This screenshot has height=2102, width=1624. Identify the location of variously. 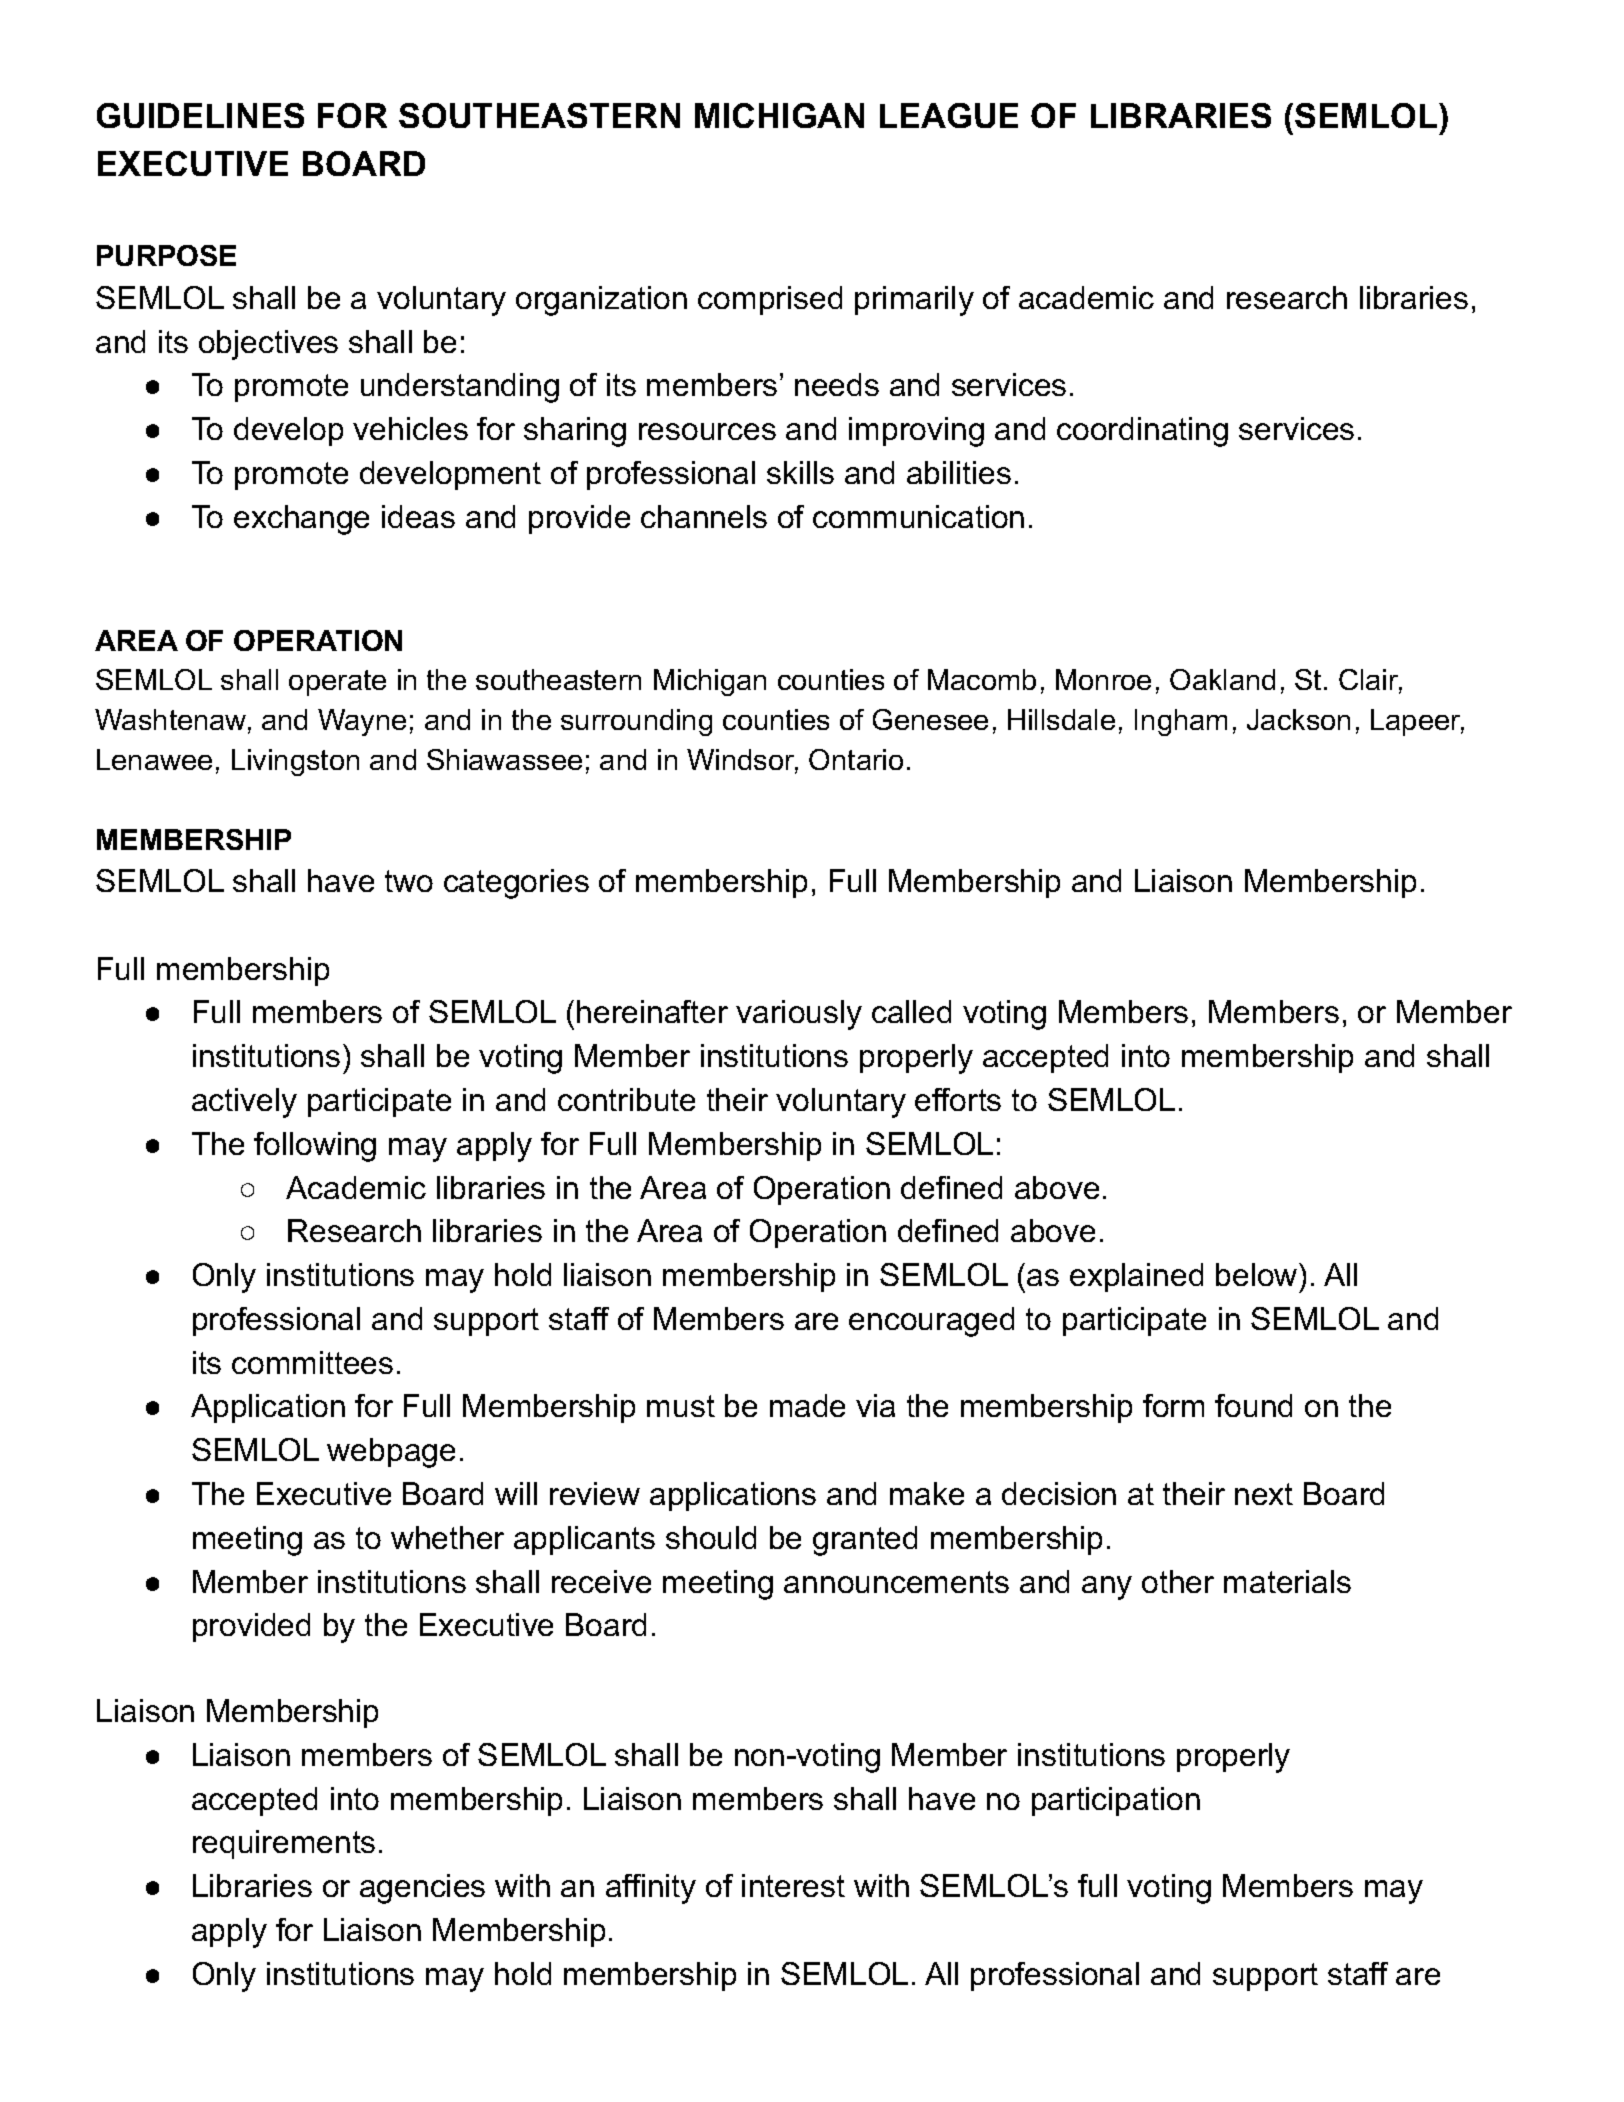
(799, 1015).
